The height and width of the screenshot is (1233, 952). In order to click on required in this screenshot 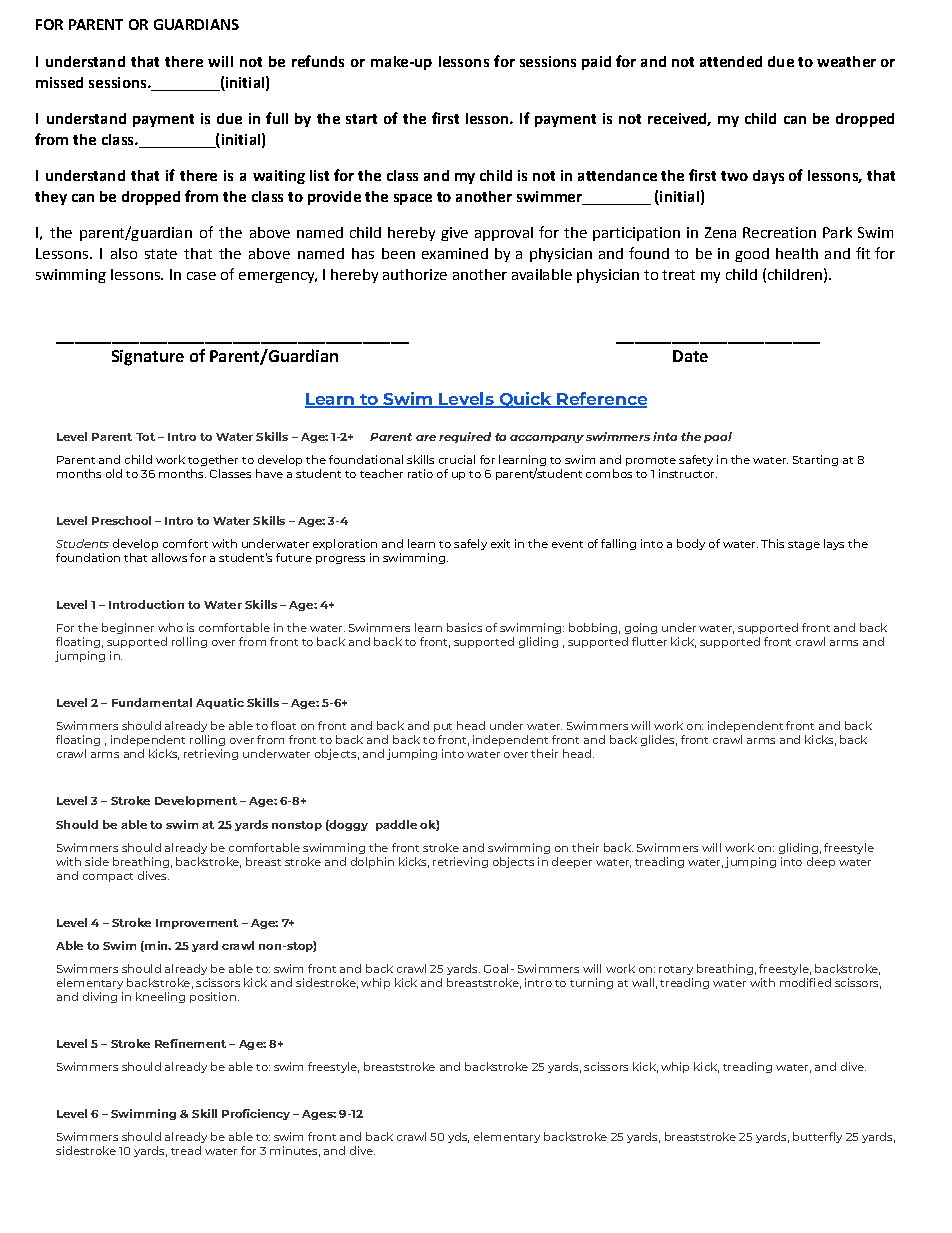, I will do `click(465, 437)`.
